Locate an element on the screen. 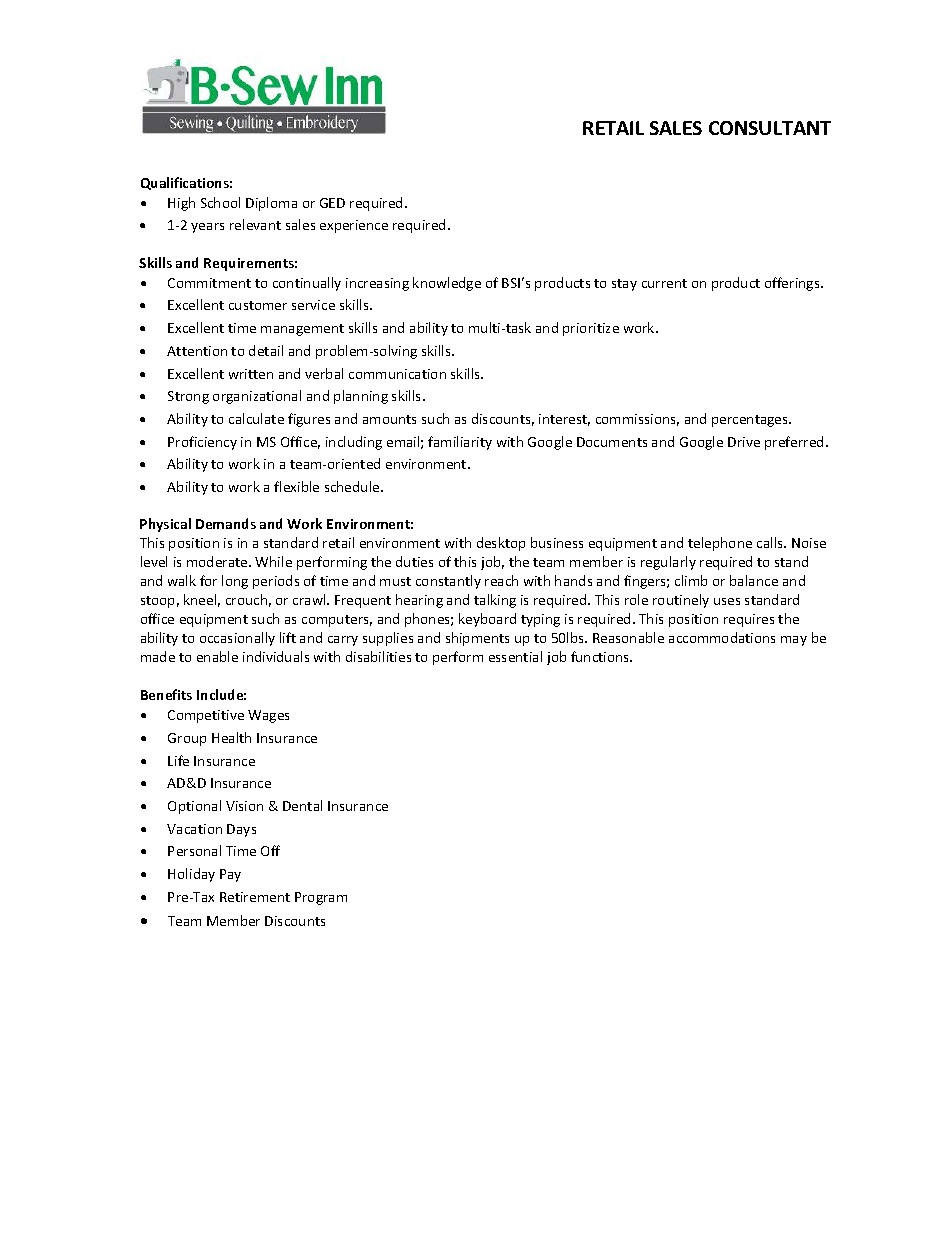  School is located at coordinates (220, 202).
